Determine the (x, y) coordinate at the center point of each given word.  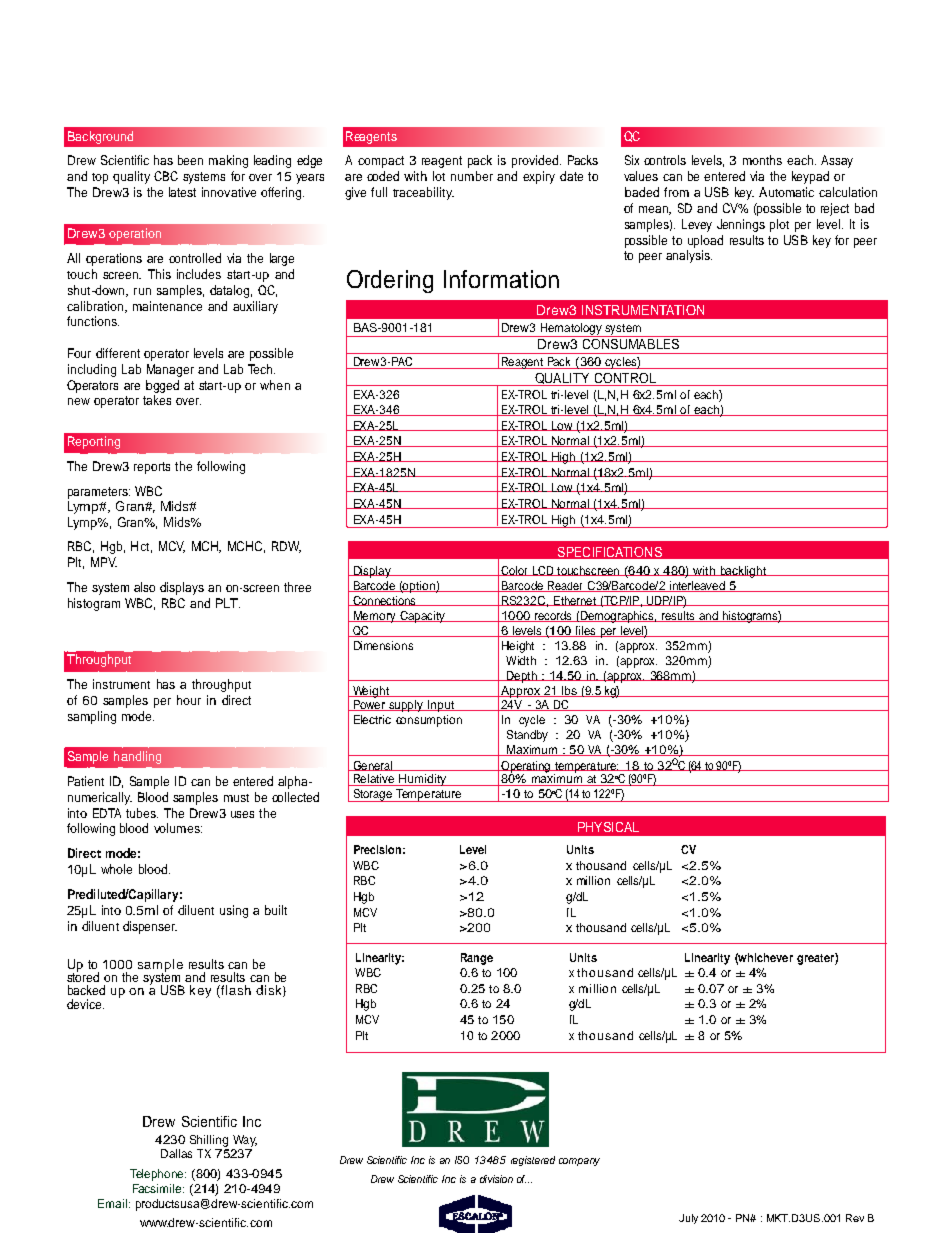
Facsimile (158, 1188)
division (496, 1179)
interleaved (697, 586)
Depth (522, 677)
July (688, 1219)
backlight (743, 572)
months (762, 160)
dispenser (150, 927)
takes (157, 400)
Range (477, 959)
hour (189, 700)
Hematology (571, 330)
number (472, 176)
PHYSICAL (608, 827)
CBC (166, 176)
